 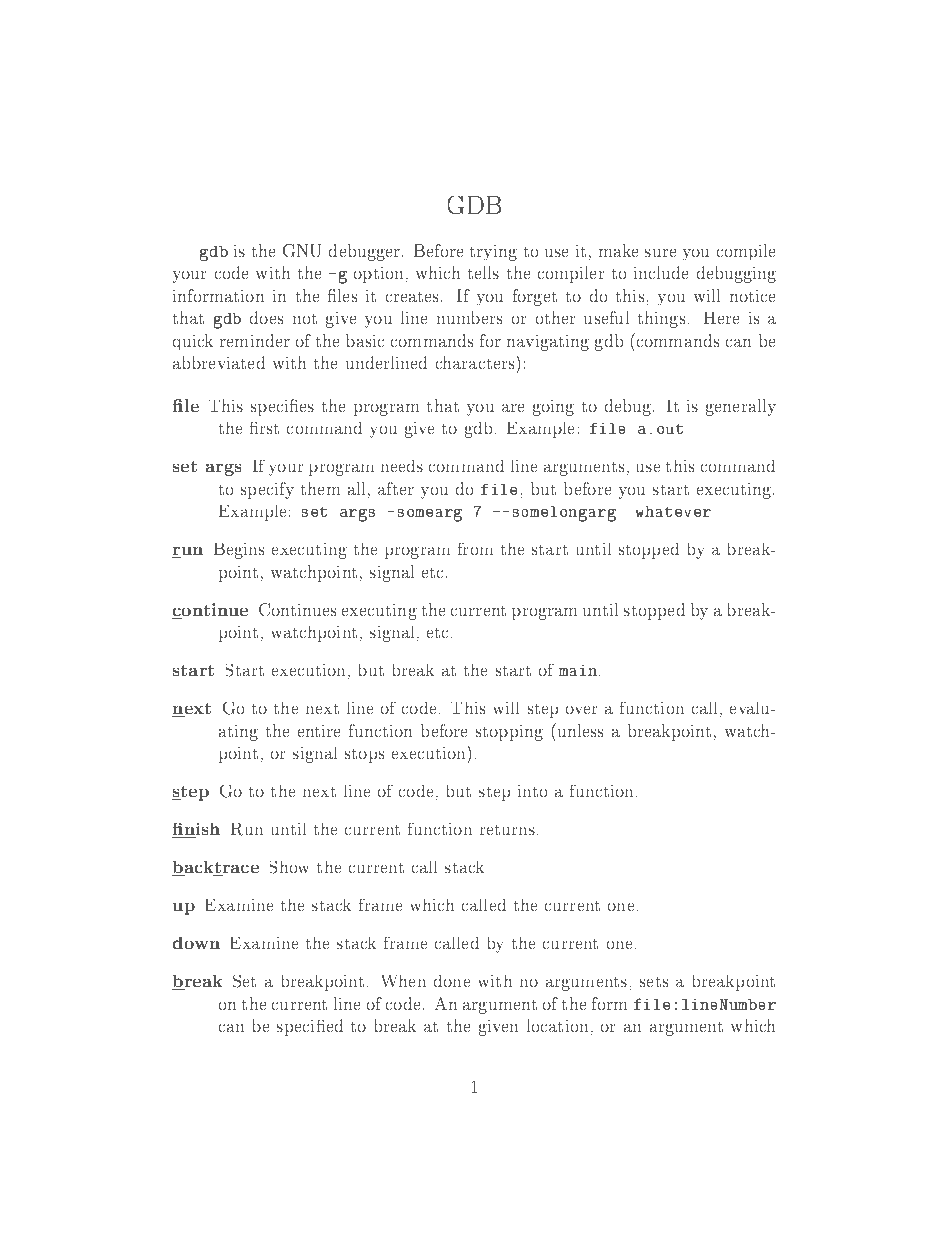 I want to click on done, so click(x=452, y=981).
